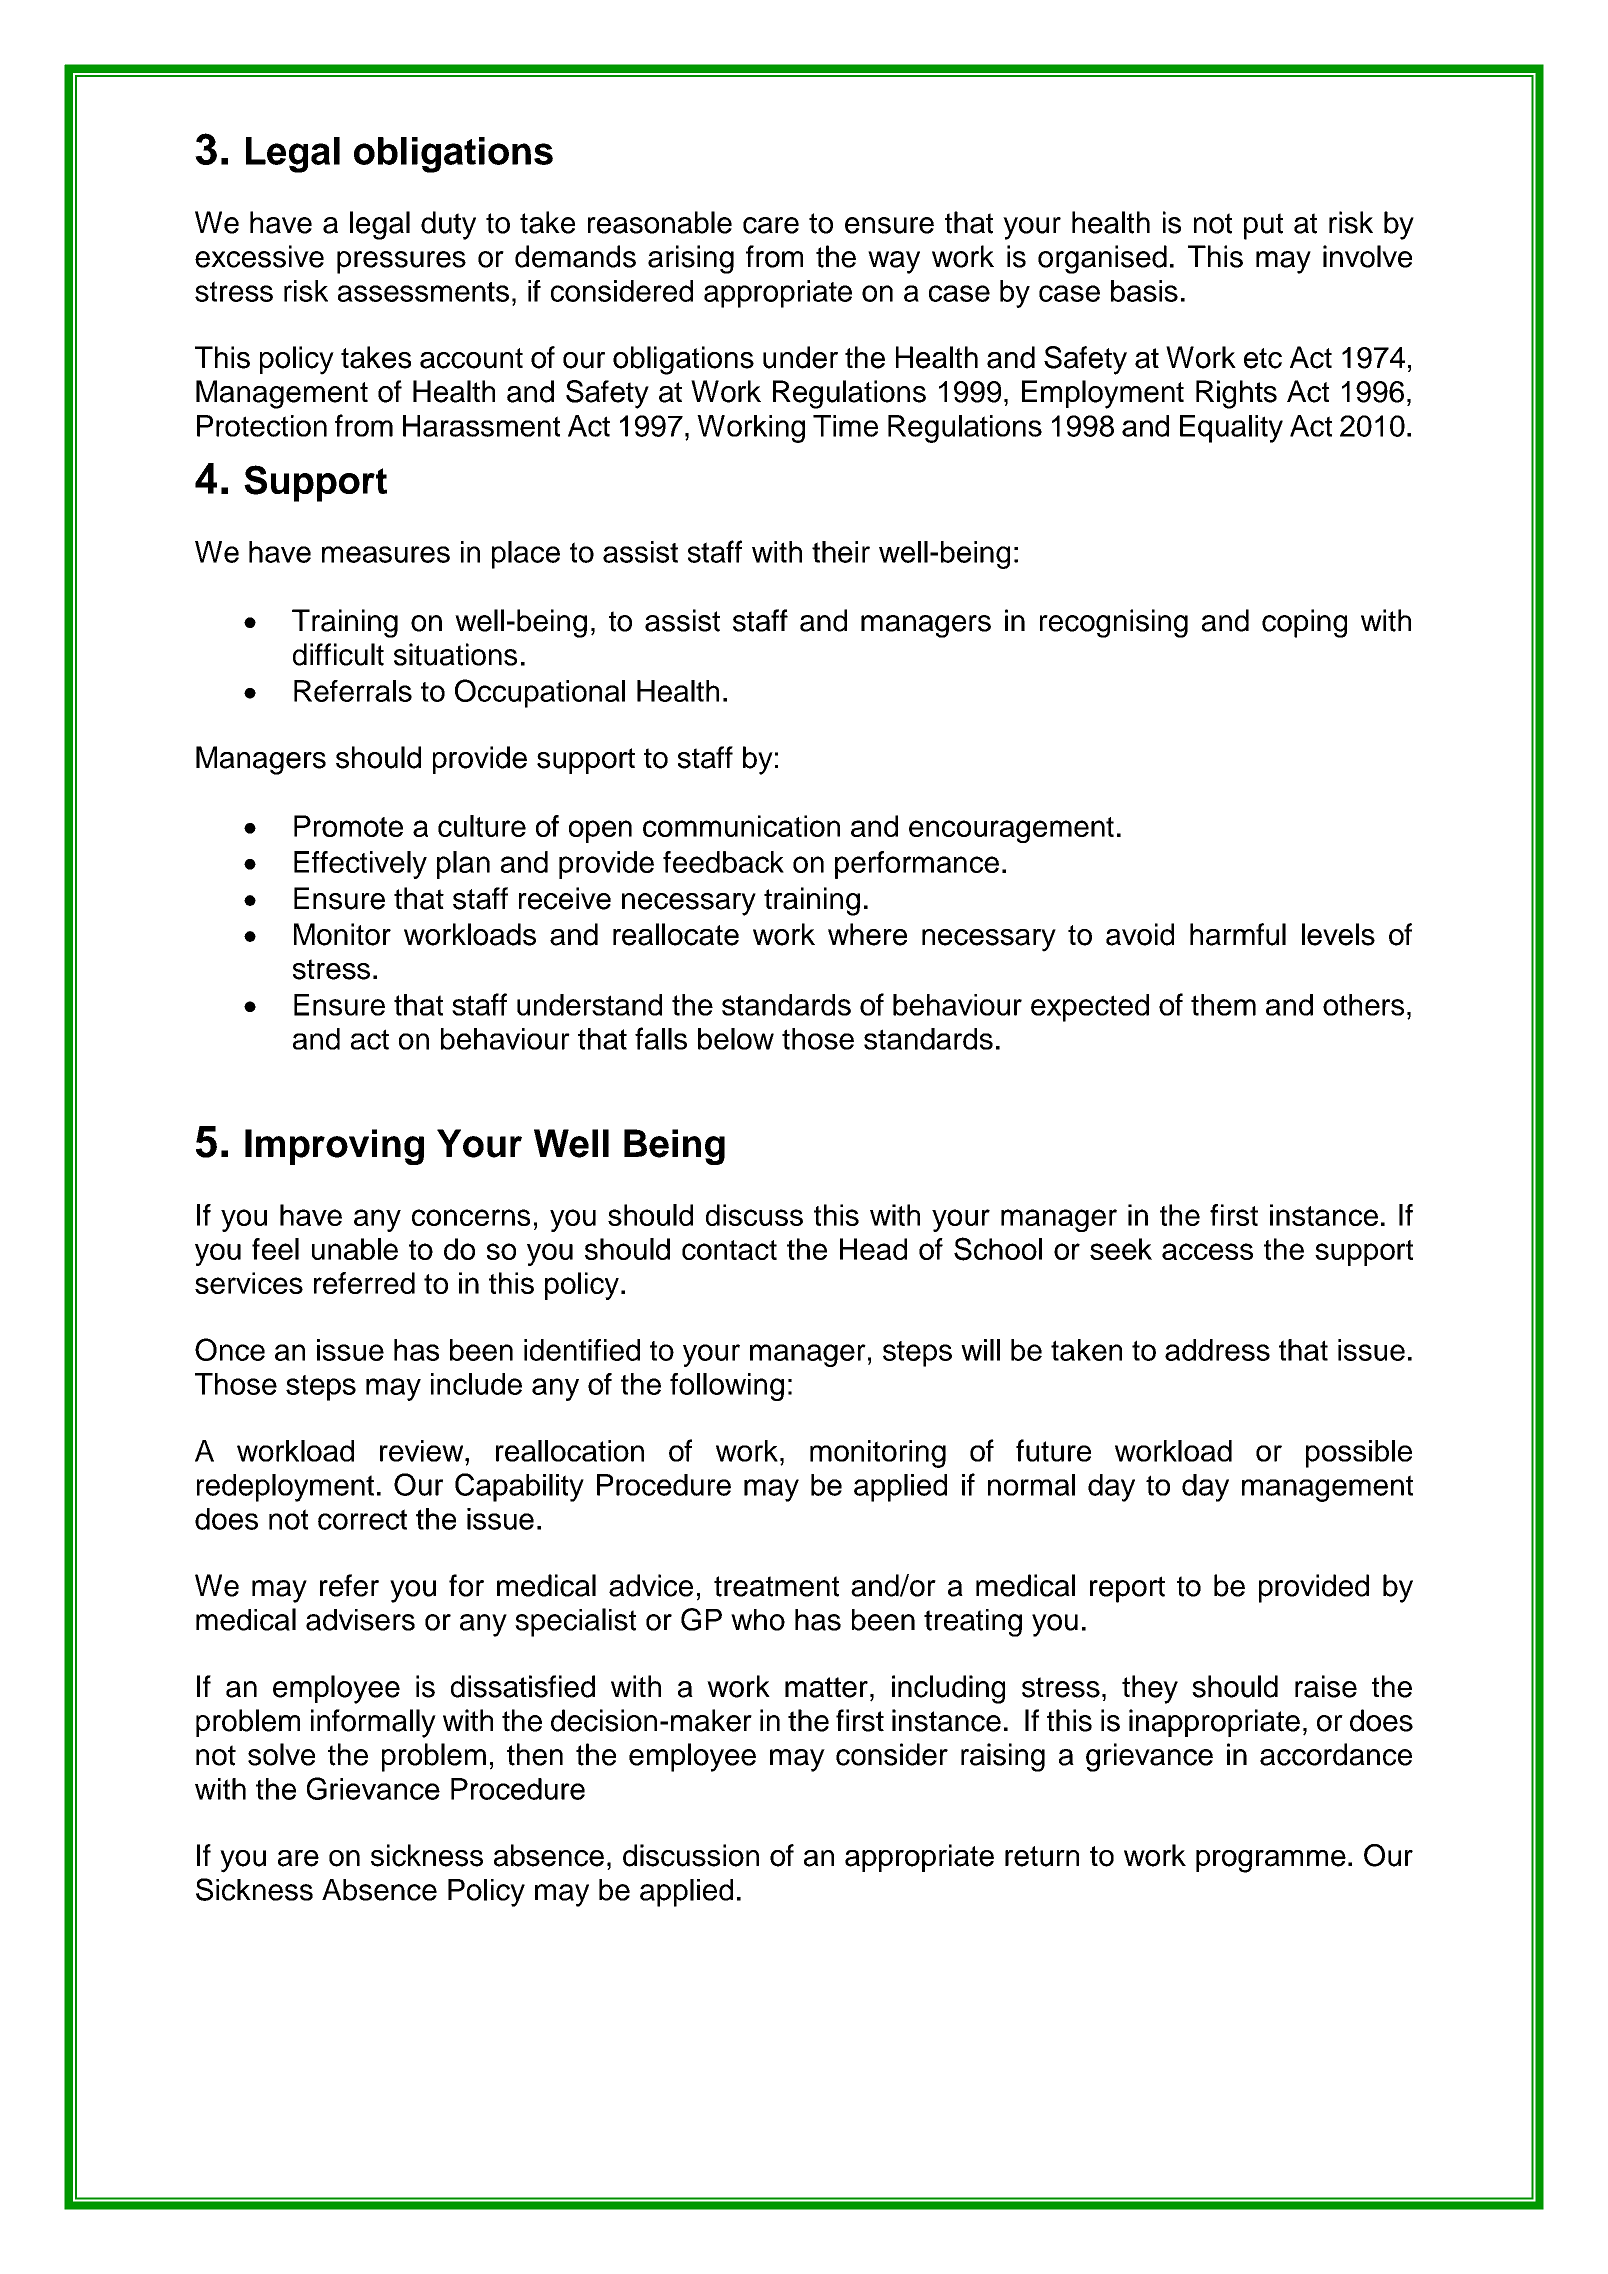 The image size is (1608, 2274). What do you see at coordinates (1359, 1454) in the image?
I see `possible` at bounding box center [1359, 1454].
